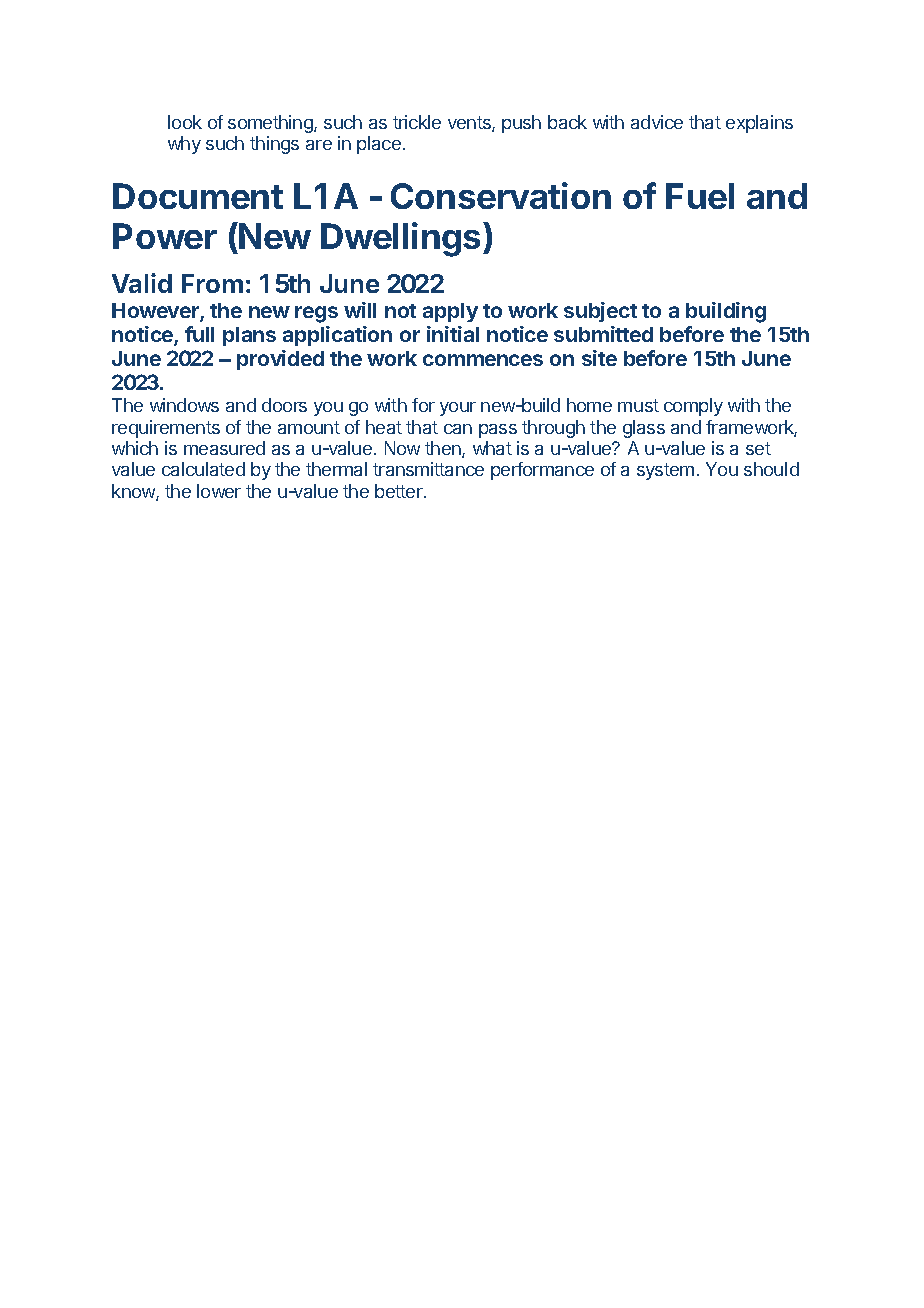 This screenshot has height=1308, width=924. What do you see at coordinates (657, 122) in the screenshot?
I see `advice` at bounding box center [657, 122].
